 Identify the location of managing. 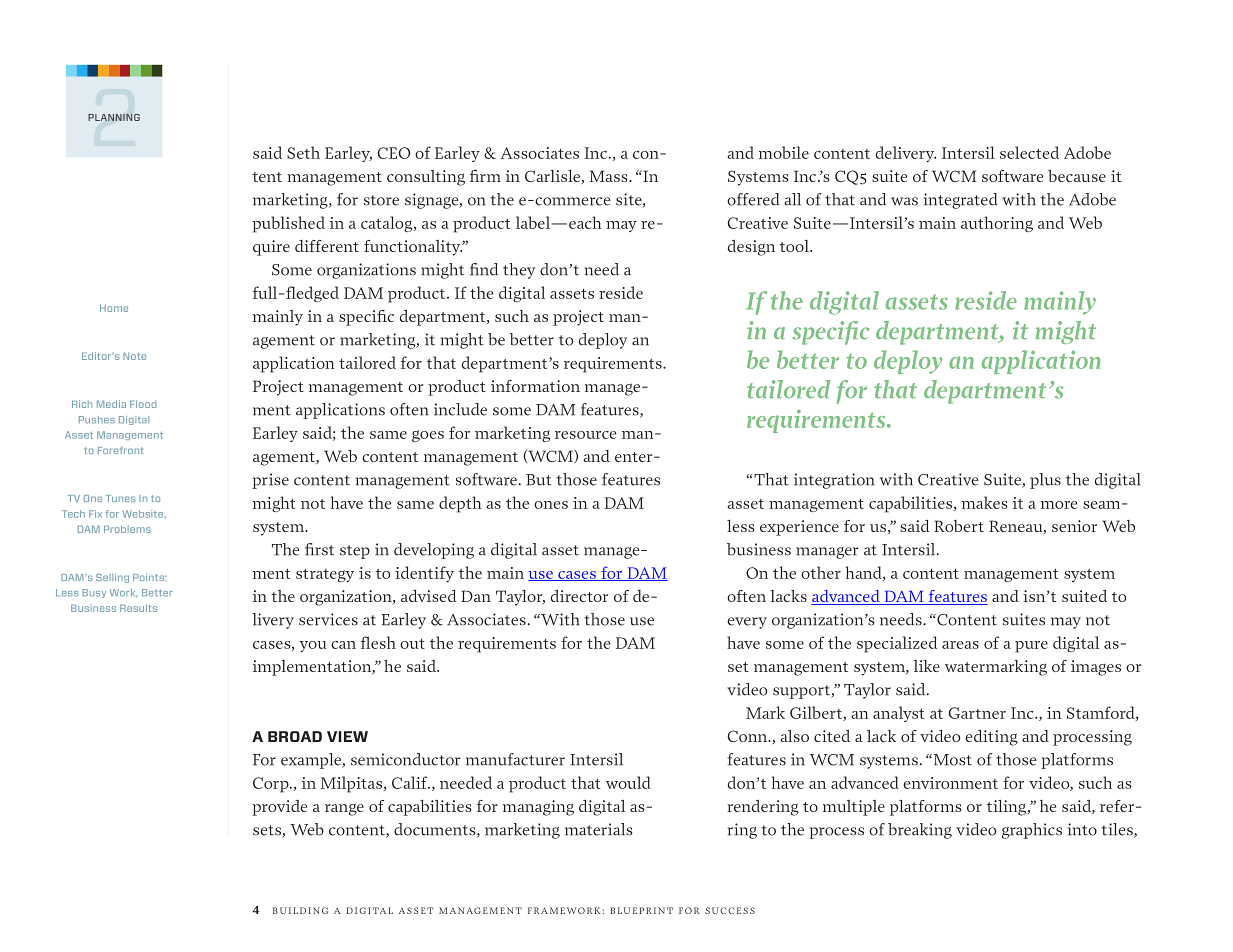
(538, 808).
